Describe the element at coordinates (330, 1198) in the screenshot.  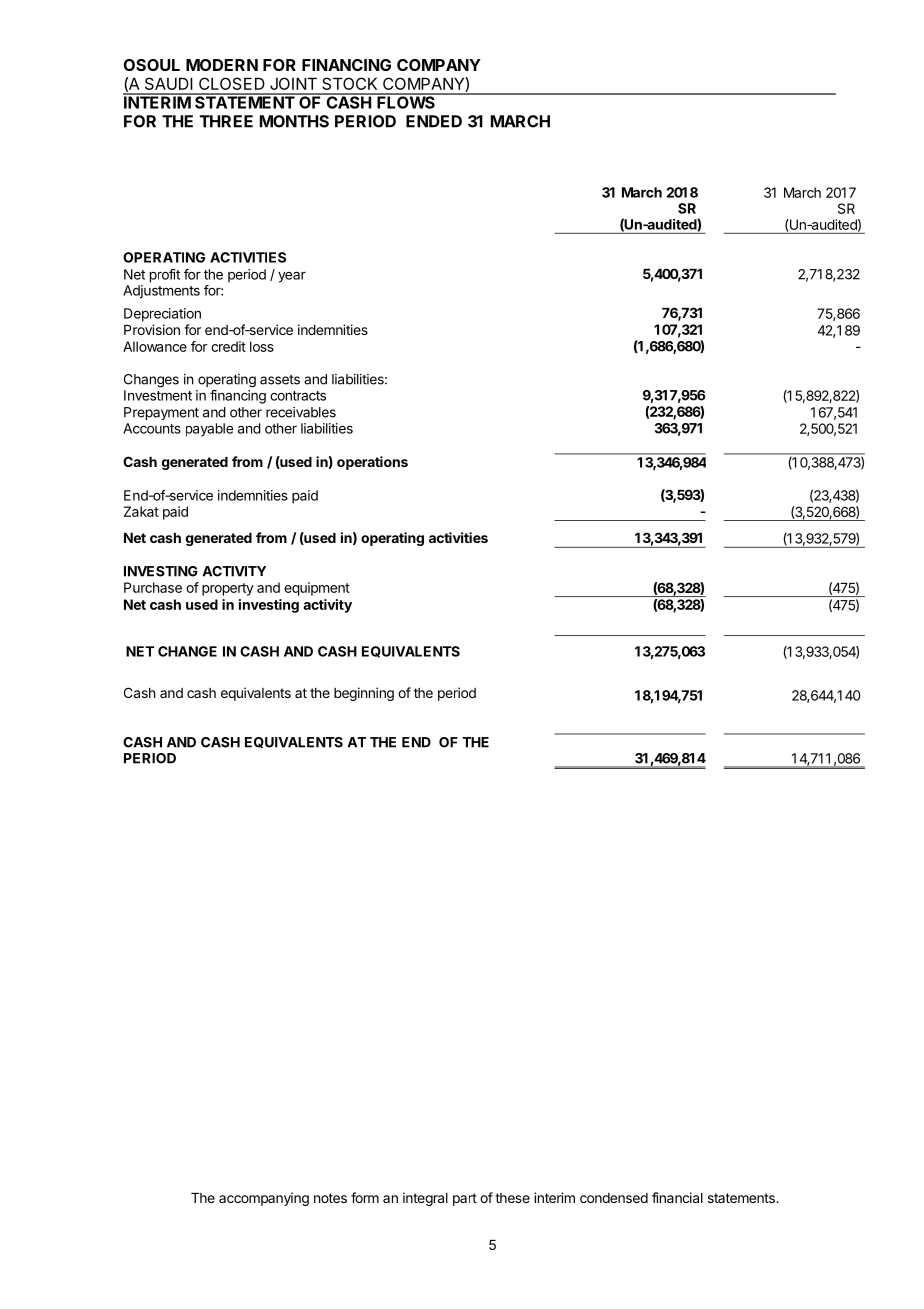
I see `notes` at that location.
